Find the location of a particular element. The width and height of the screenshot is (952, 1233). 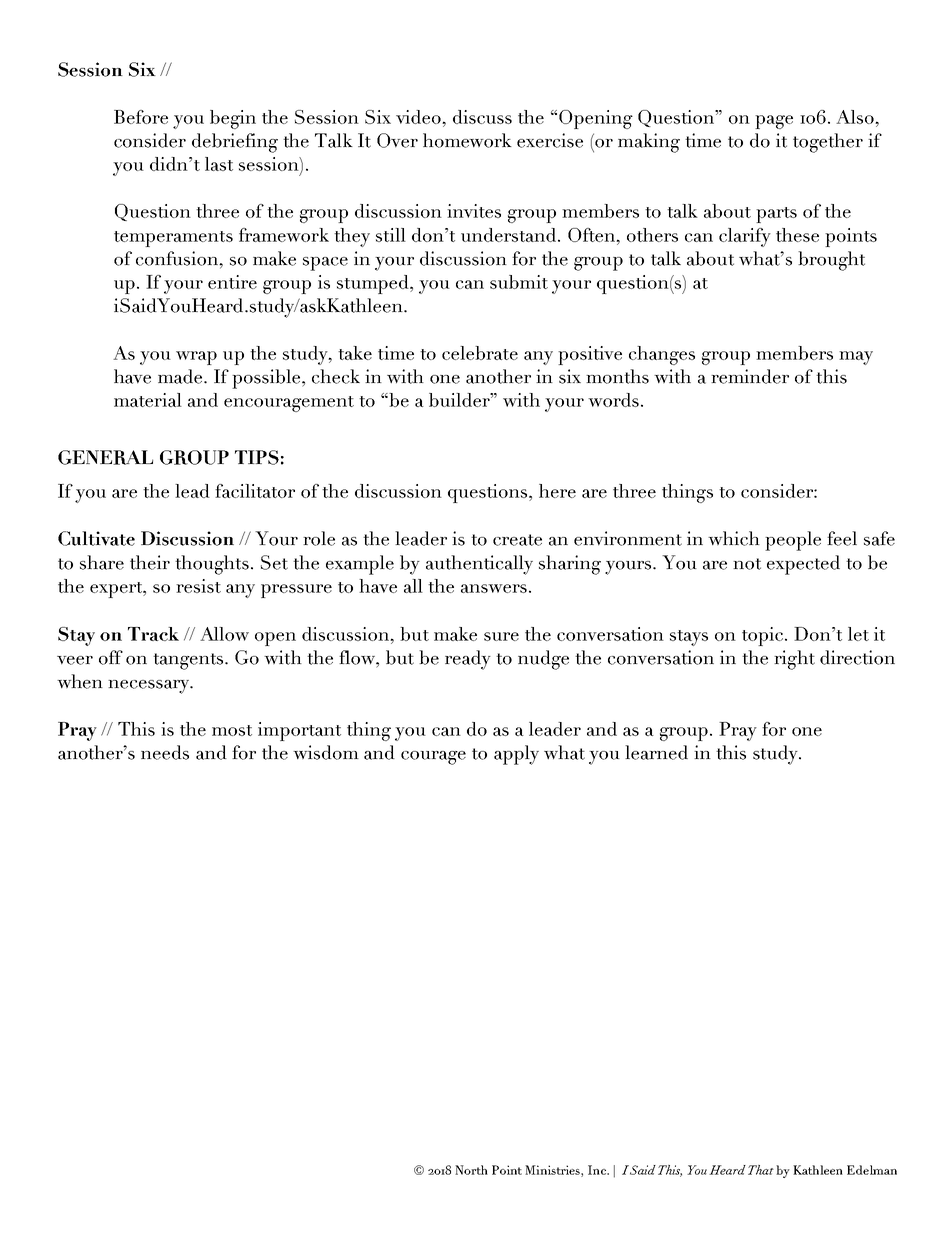

last is located at coordinates (219, 164).
